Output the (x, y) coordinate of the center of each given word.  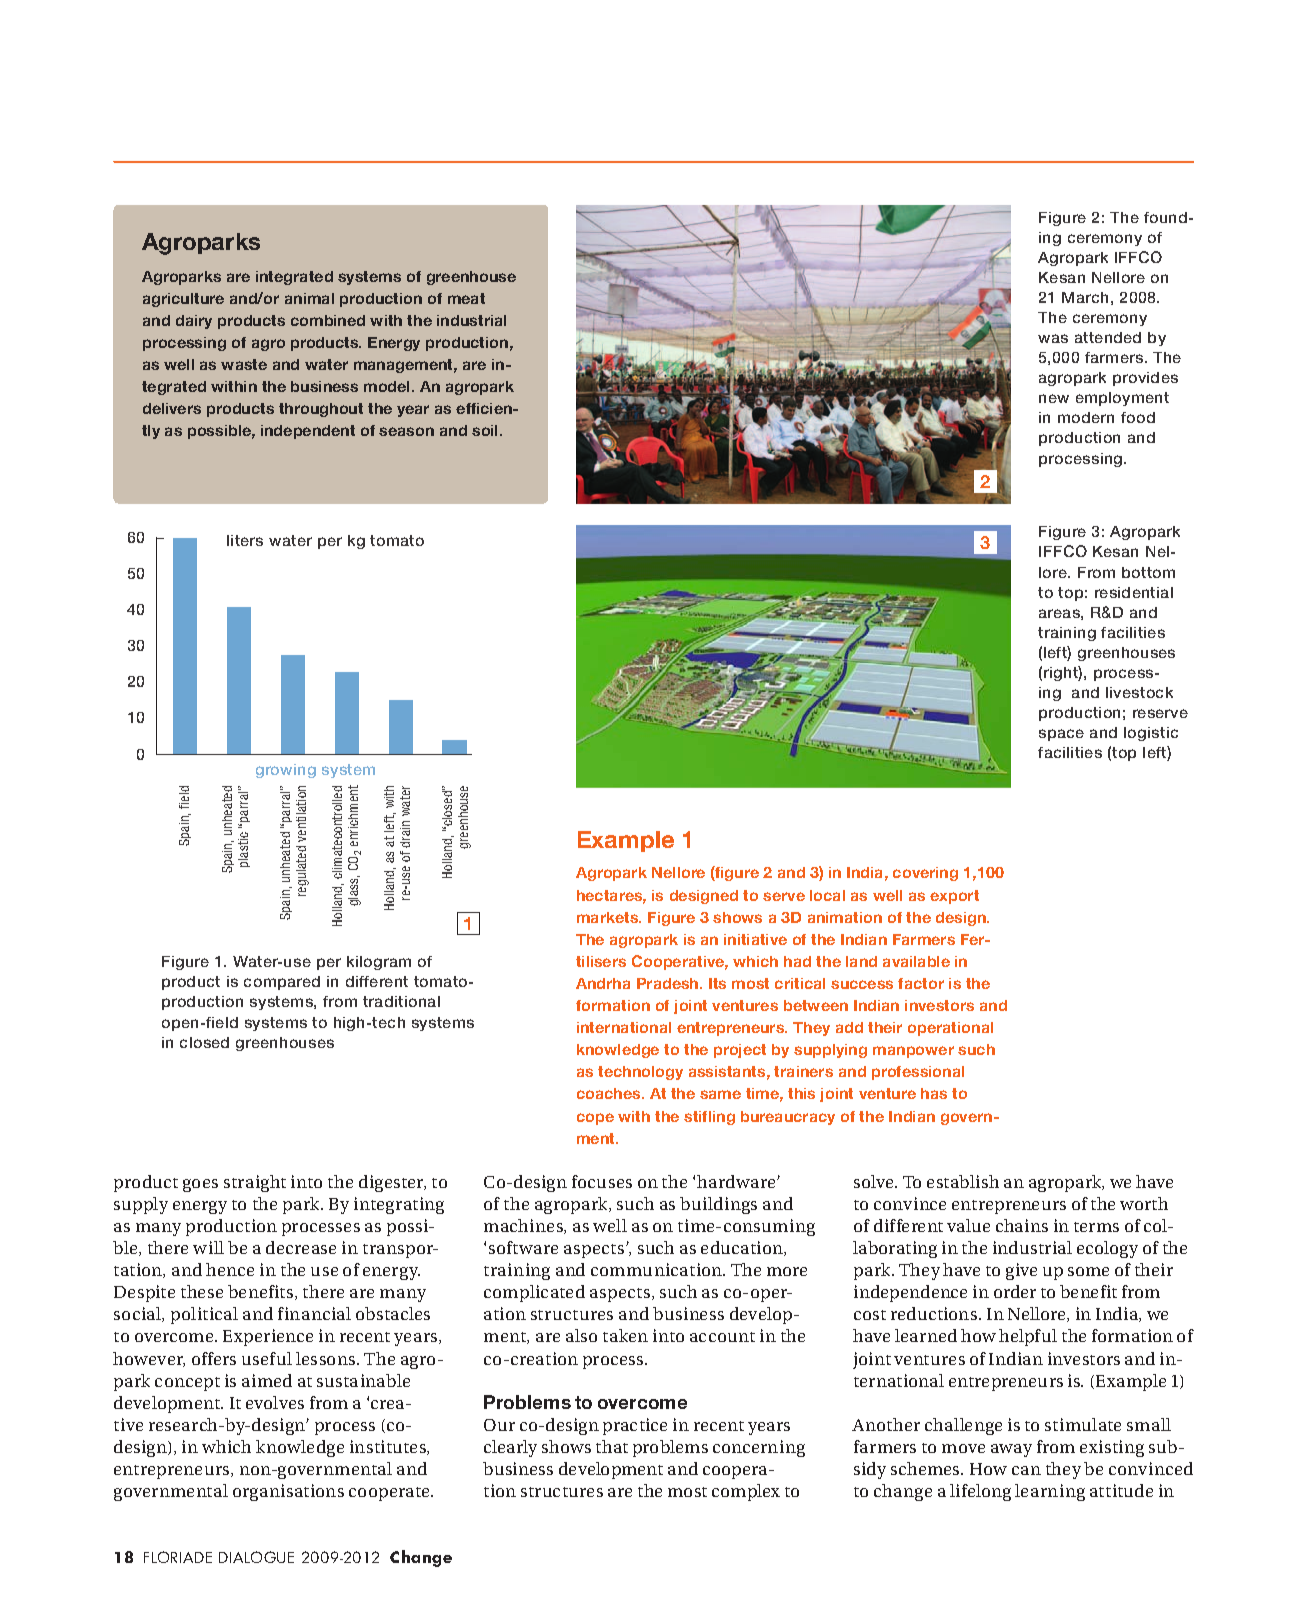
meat (466, 298)
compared (282, 983)
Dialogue (256, 1557)
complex (746, 1492)
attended (1108, 337)
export (954, 897)
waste (244, 364)
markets (609, 917)
